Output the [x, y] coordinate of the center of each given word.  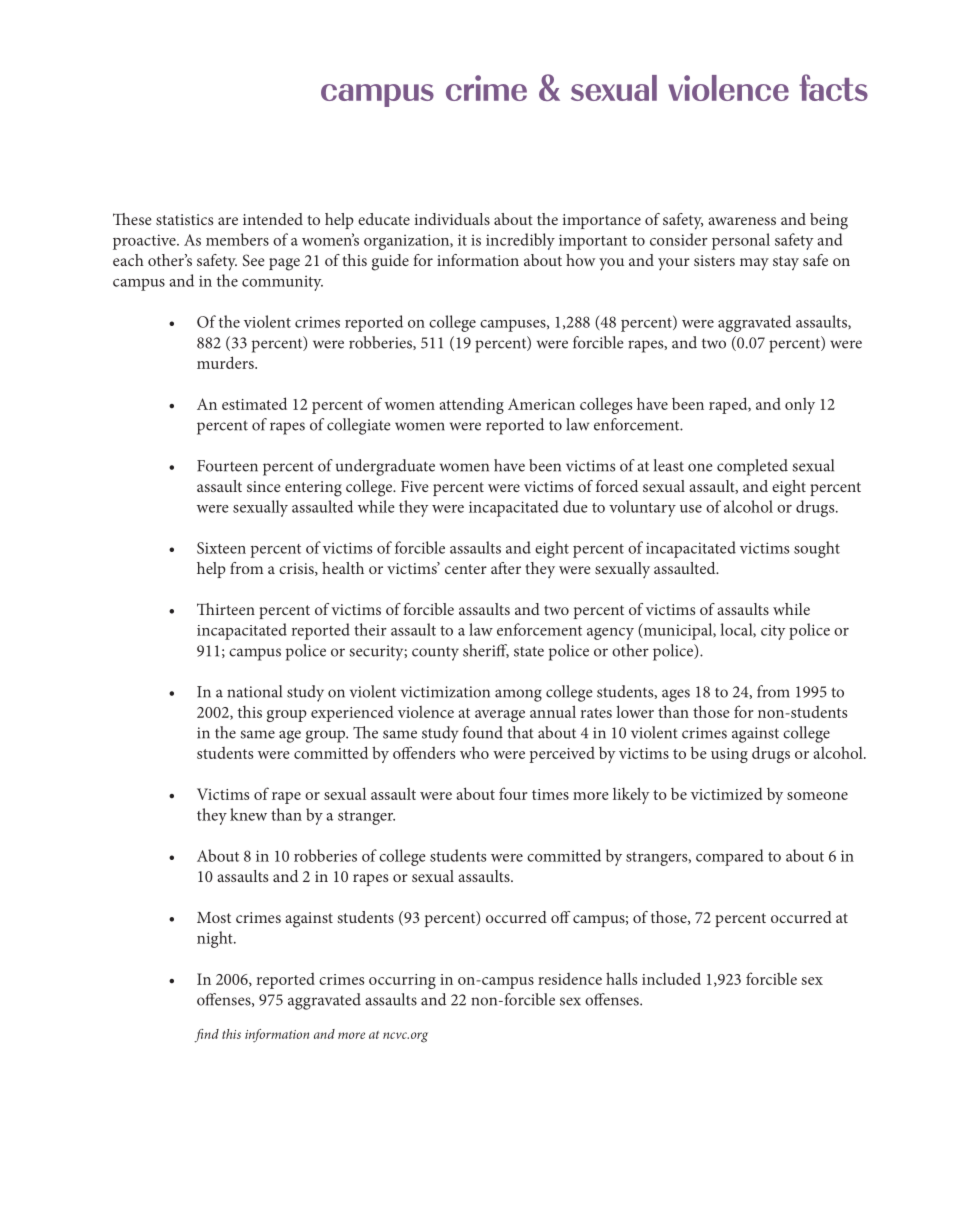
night [216, 939]
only [800, 406]
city [773, 632]
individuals [452, 219]
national [254, 691]
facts [833, 87]
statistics [184, 219]
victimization [445, 692]
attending [472, 405]
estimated [254, 403]
